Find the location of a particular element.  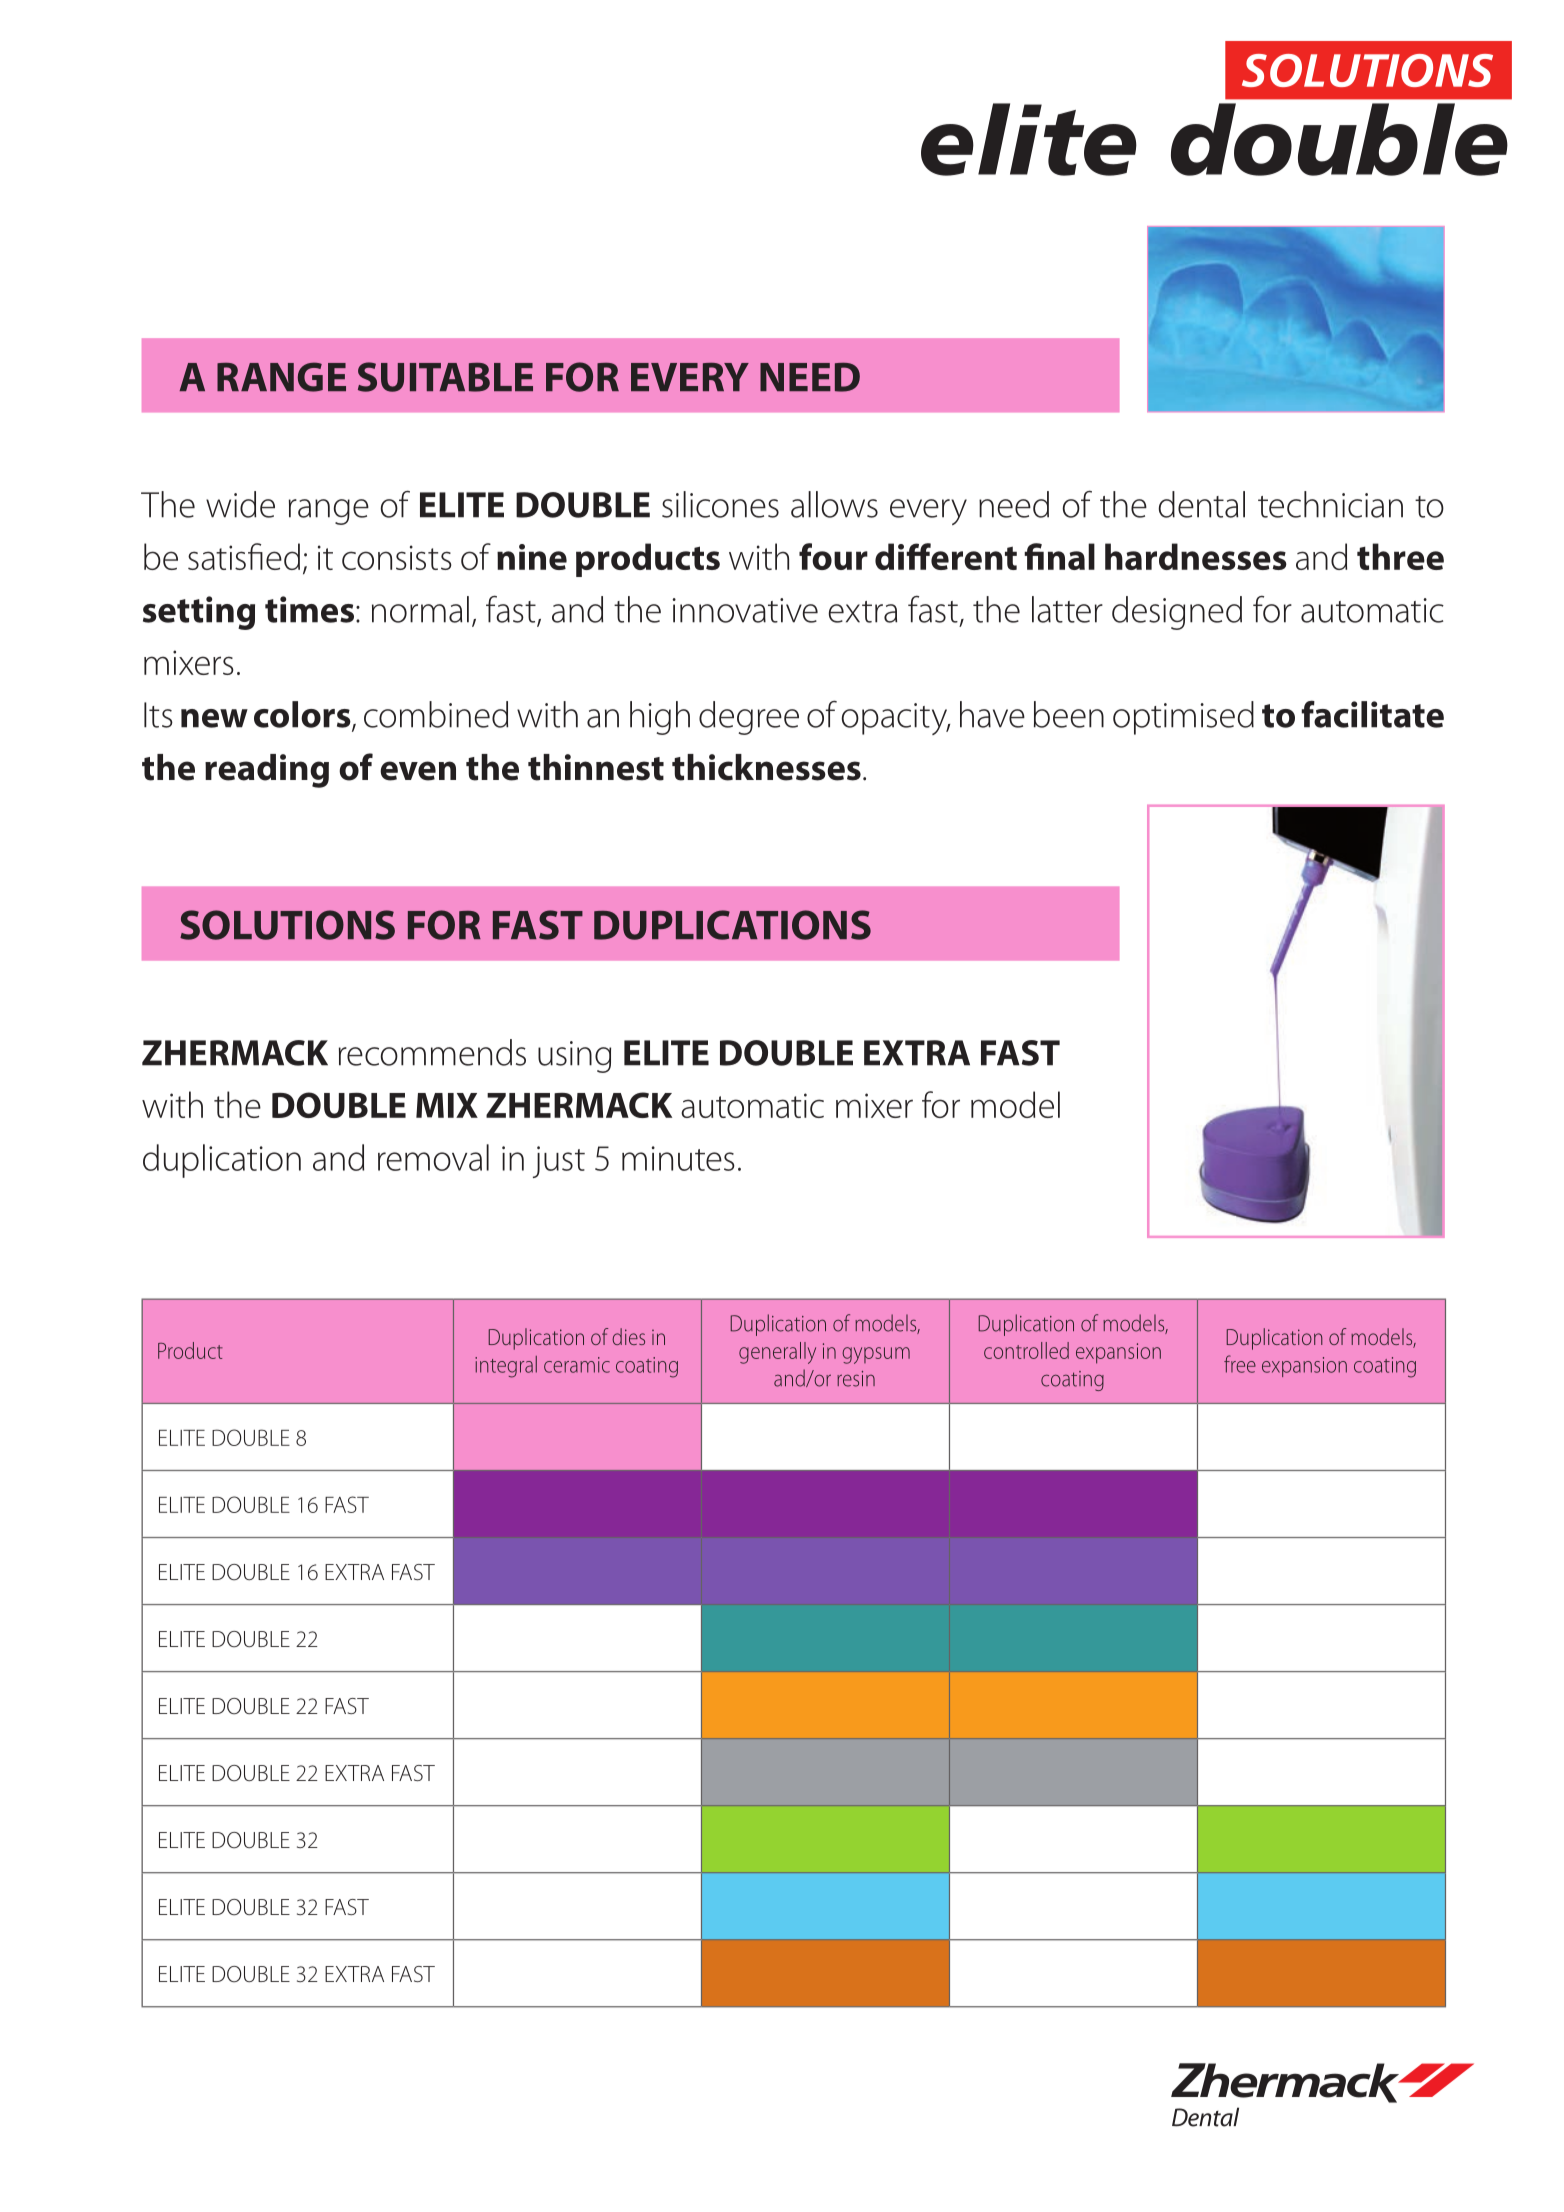

dental is located at coordinates (1202, 504).
